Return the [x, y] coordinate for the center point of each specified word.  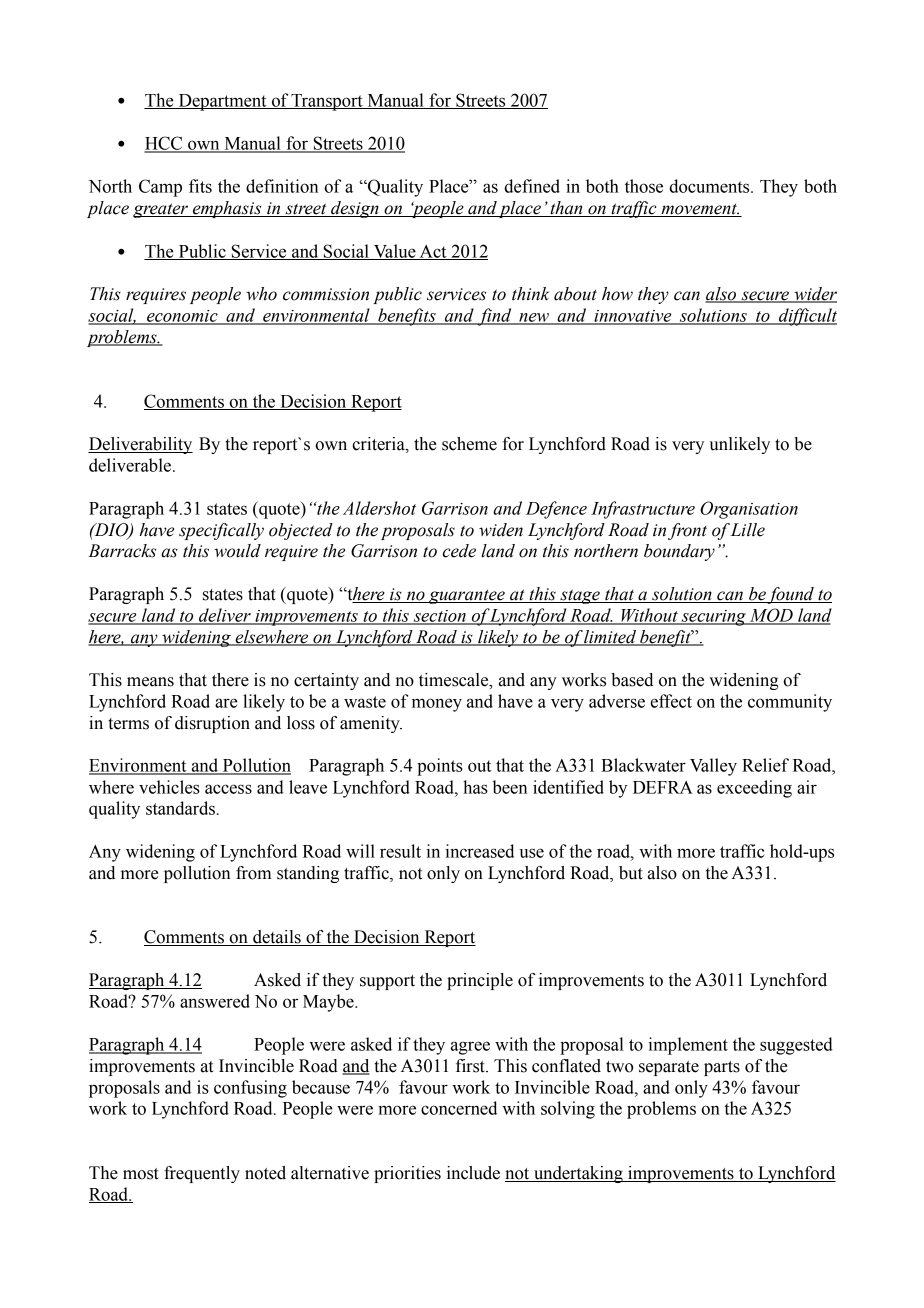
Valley [713, 767]
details [277, 938]
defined [532, 186]
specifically [221, 531]
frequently [202, 1174]
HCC [164, 144]
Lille [748, 530]
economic [182, 317]
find [495, 317]
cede [459, 551]
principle [480, 981]
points [440, 767]
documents [710, 186]
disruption [212, 724]
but [631, 873]
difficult [807, 317]
